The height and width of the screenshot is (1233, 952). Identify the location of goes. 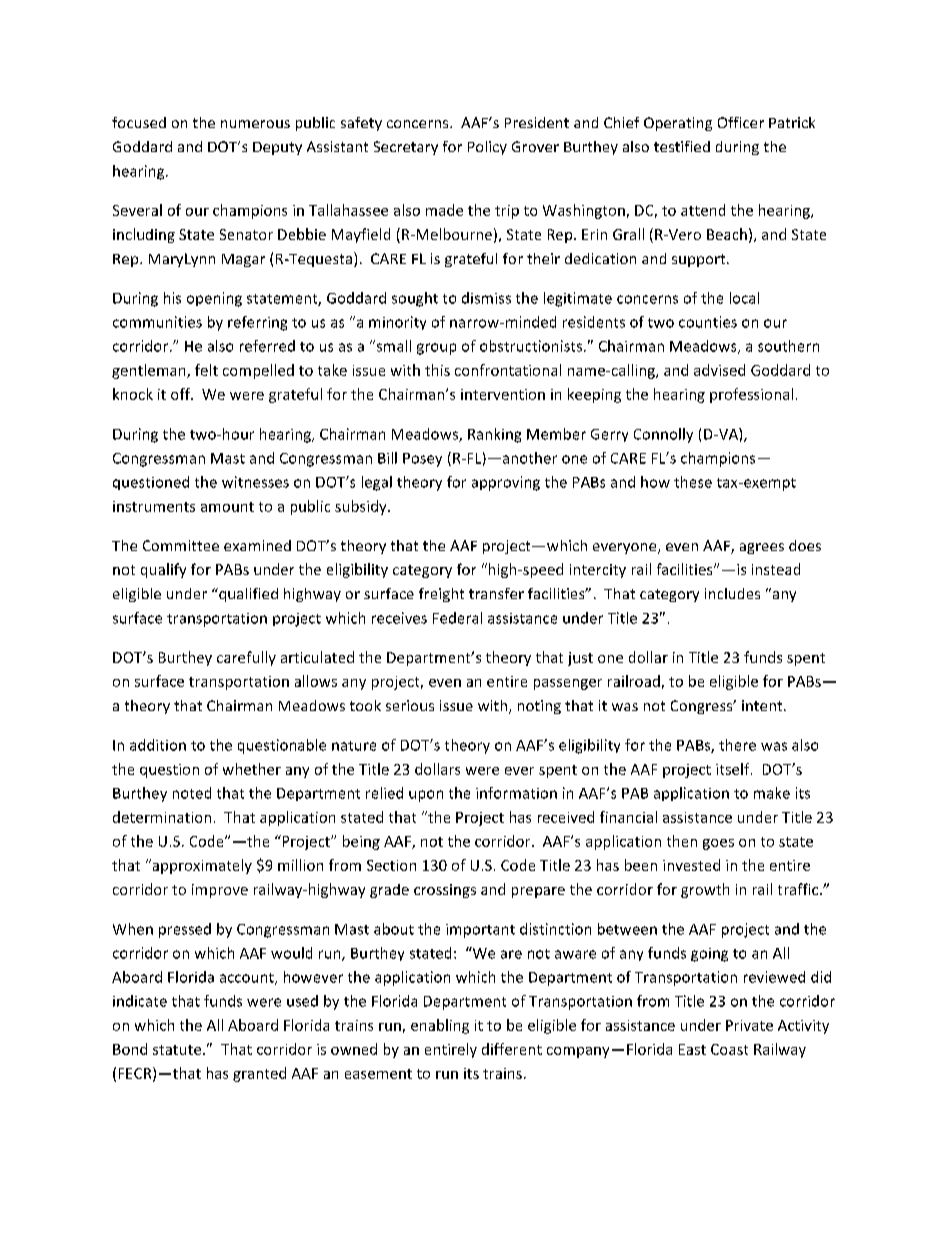
(718, 844).
